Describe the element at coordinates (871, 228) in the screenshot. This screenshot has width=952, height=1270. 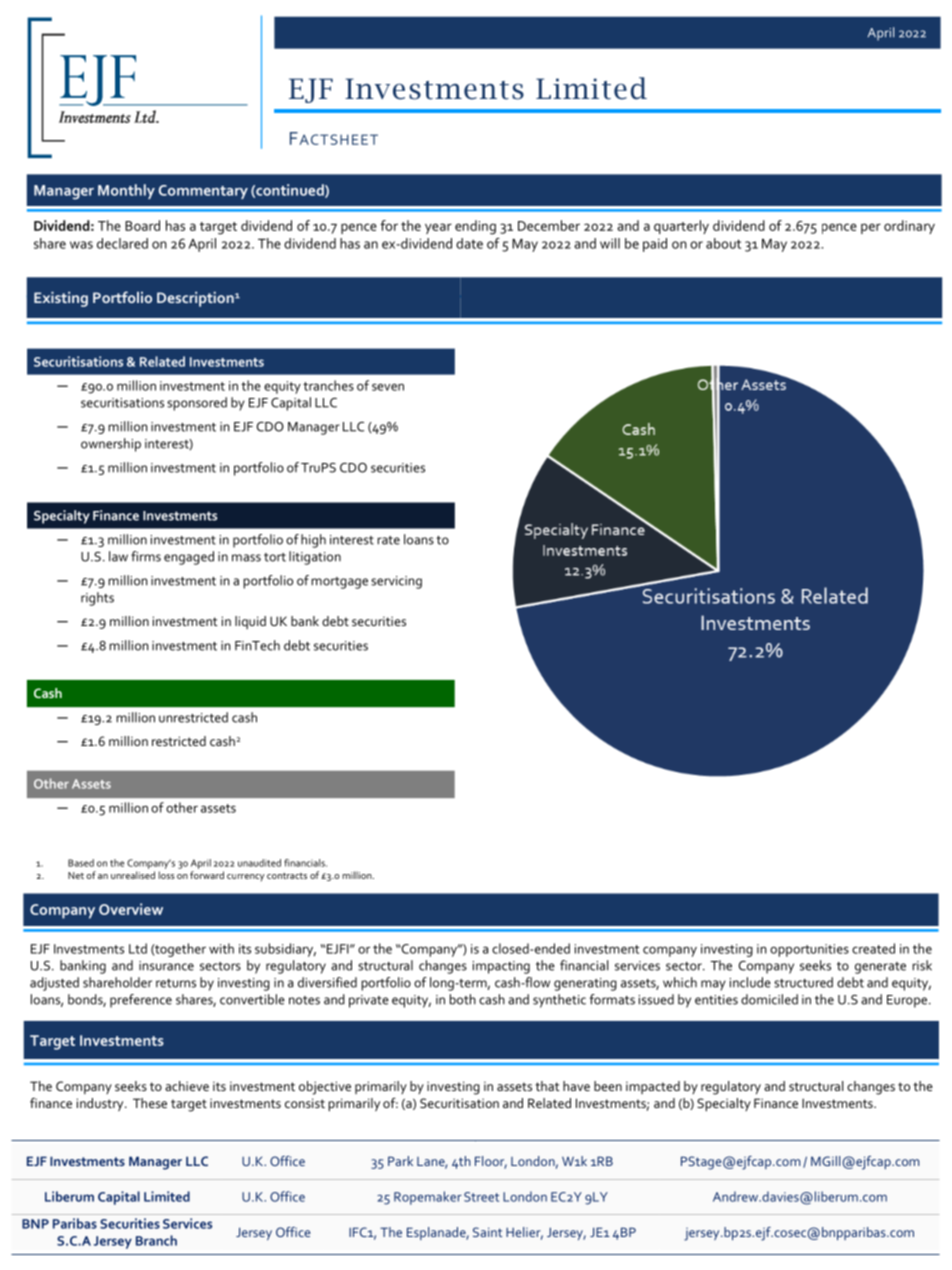
I see `per` at that location.
